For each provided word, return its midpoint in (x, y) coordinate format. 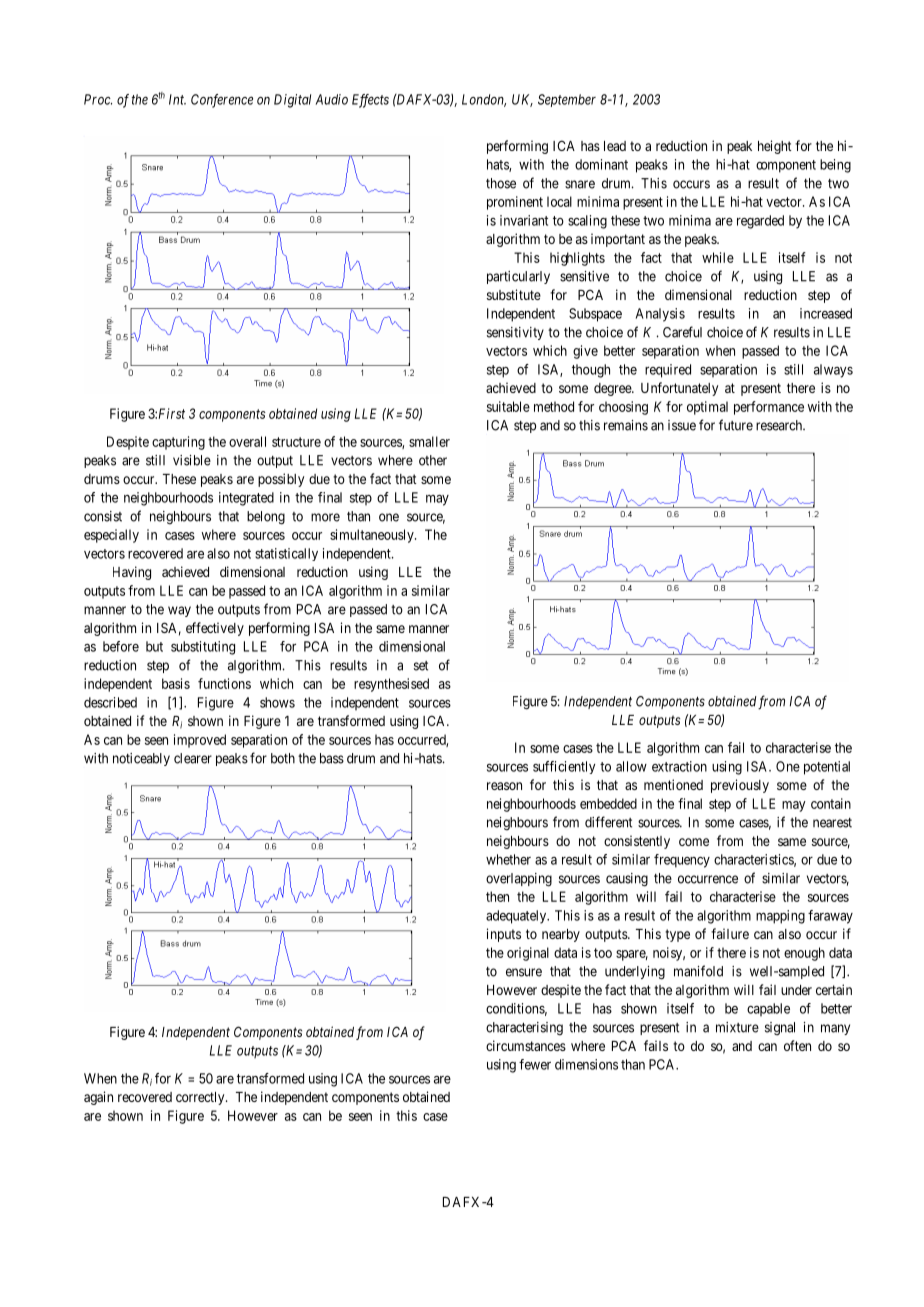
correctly (201, 1098)
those (501, 183)
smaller (429, 441)
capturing (178, 443)
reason (504, 786)
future (736, 425)
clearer (193, 758)
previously (740, 786)
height (775, 147)
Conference (222, 101)
